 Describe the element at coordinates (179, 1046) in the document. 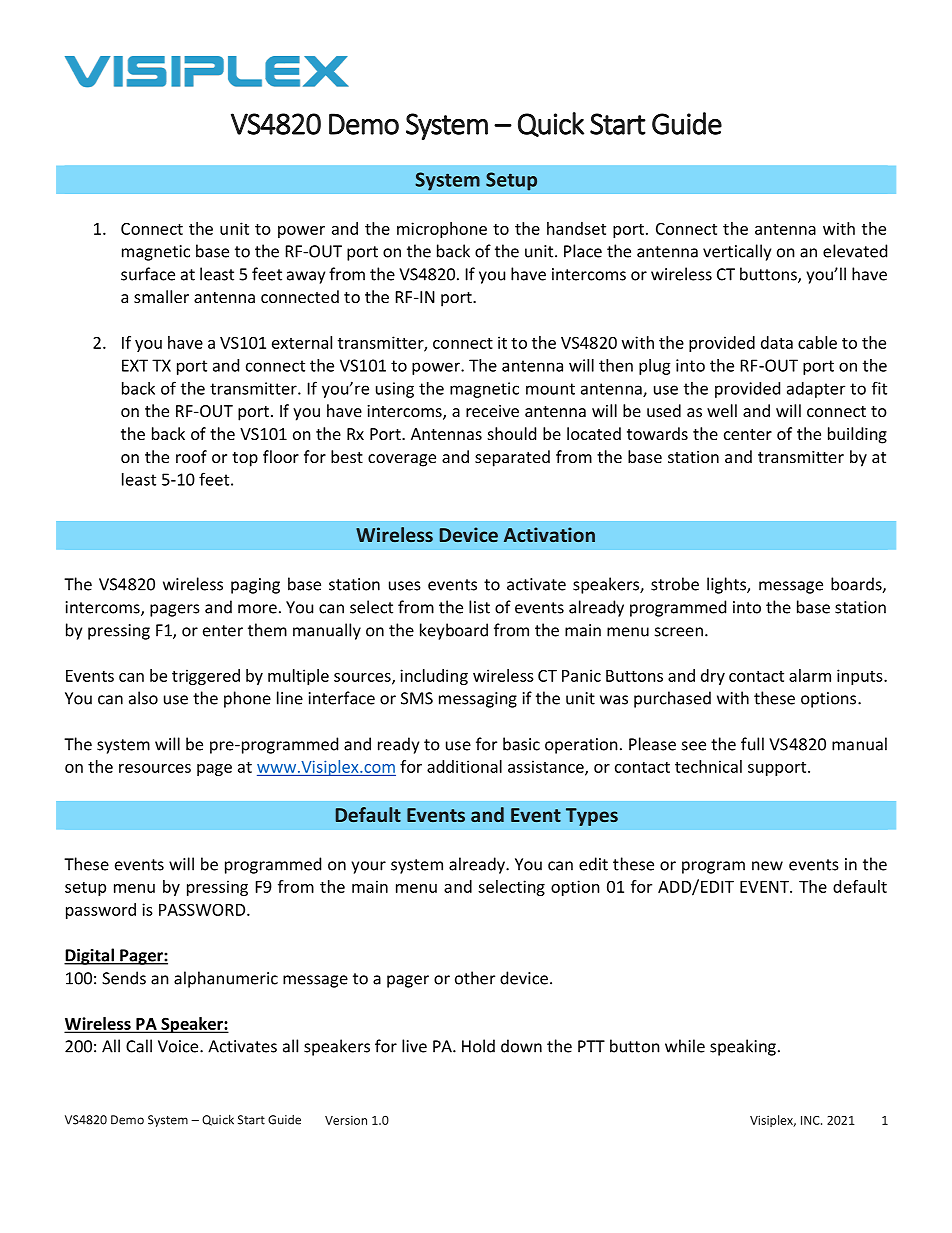

I see `Voice` at that location.
